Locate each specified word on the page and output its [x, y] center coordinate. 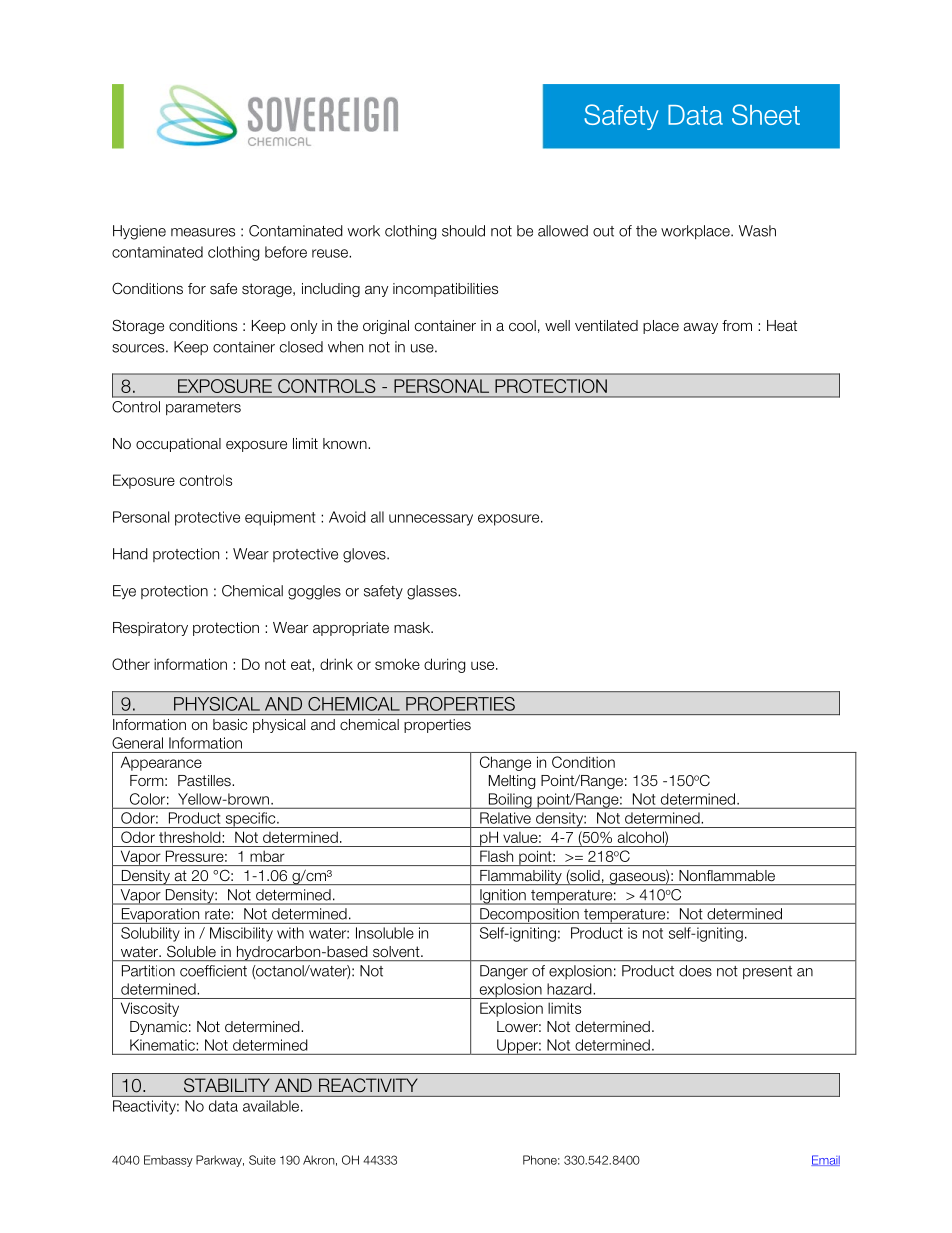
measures [203, 232]
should [463, 231]
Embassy [168, 1161]
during [444, 665]
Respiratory [150, 629]
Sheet [766, 114]
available [272, 1106]
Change [505, 763]
